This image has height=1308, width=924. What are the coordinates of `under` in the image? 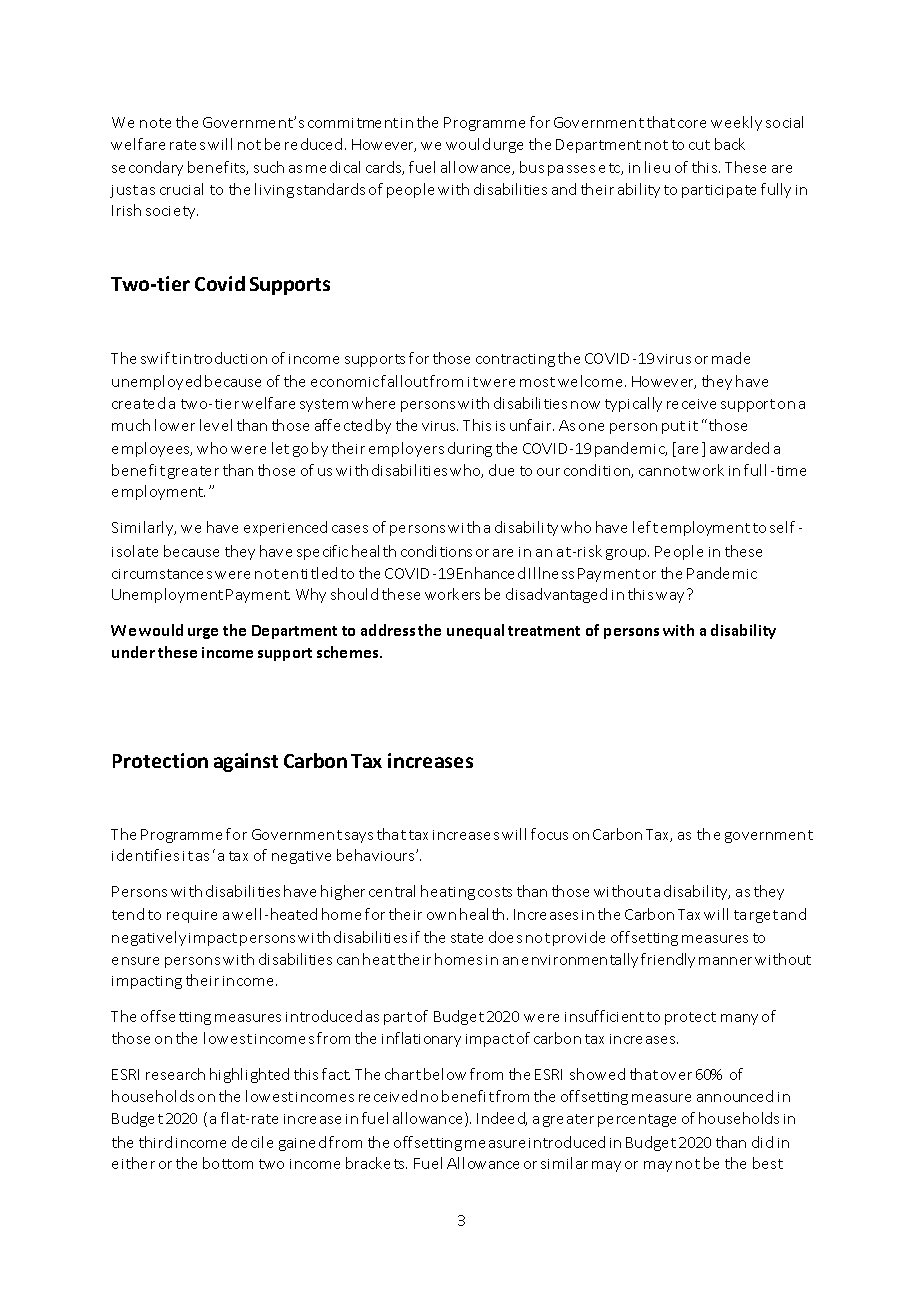 It's located at (133, 652).
